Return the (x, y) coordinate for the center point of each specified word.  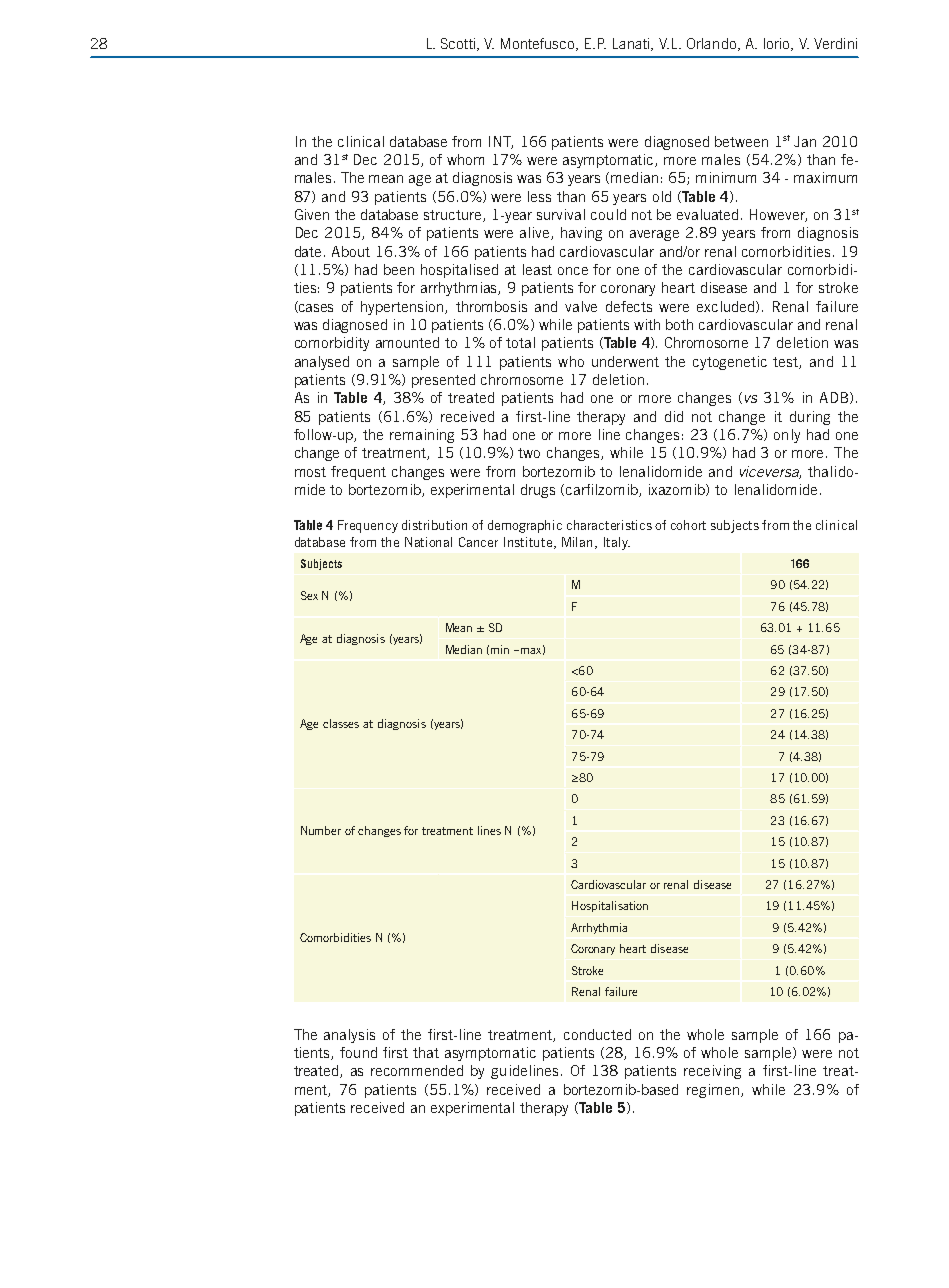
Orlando (711, 43)
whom (465, 159)
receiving (712, 1072)
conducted (597, 1034)
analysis (349, 1036)
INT (501, 142)
